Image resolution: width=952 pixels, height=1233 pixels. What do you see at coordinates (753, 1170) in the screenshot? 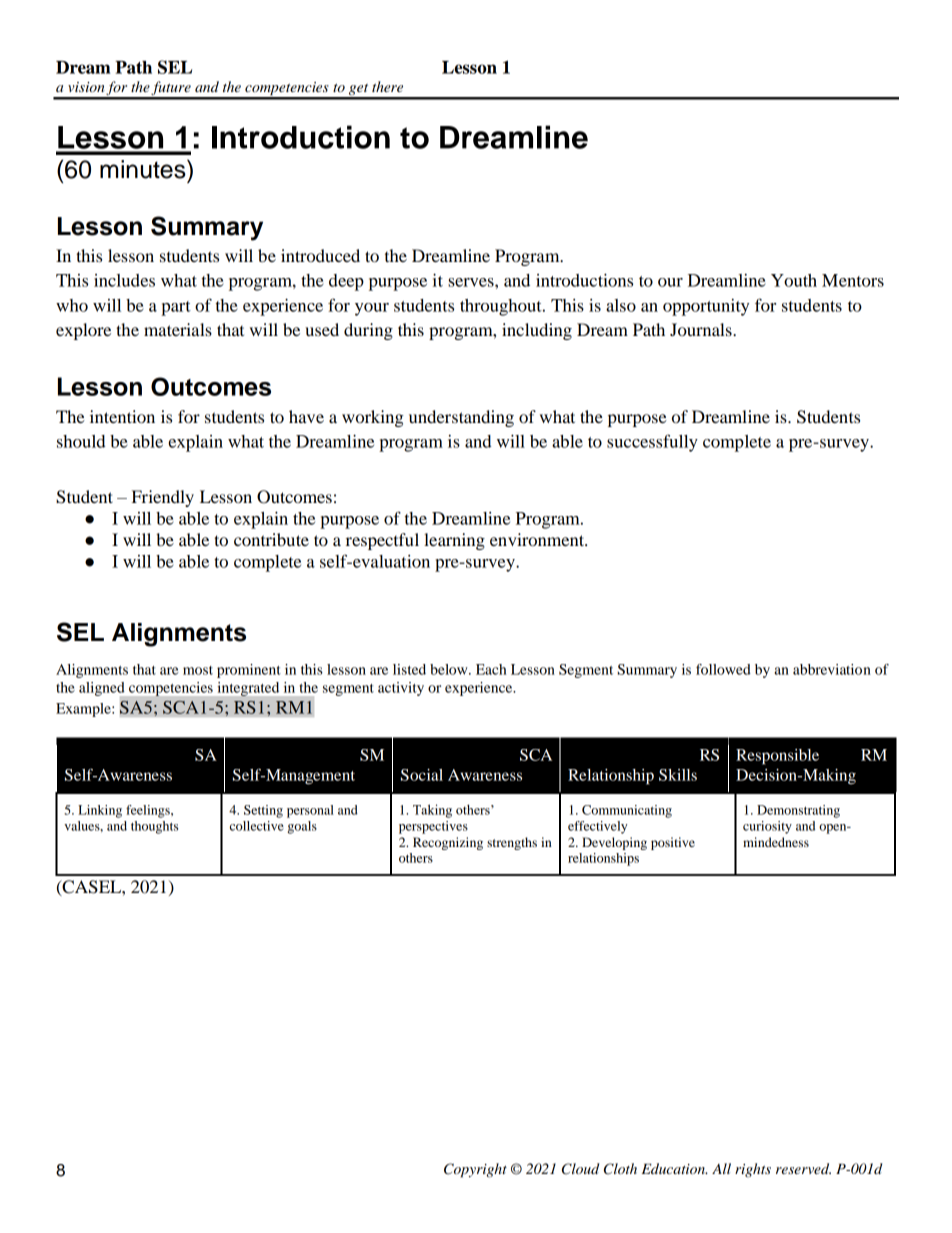
I see `rights` at bounding box center [753, 1170].
